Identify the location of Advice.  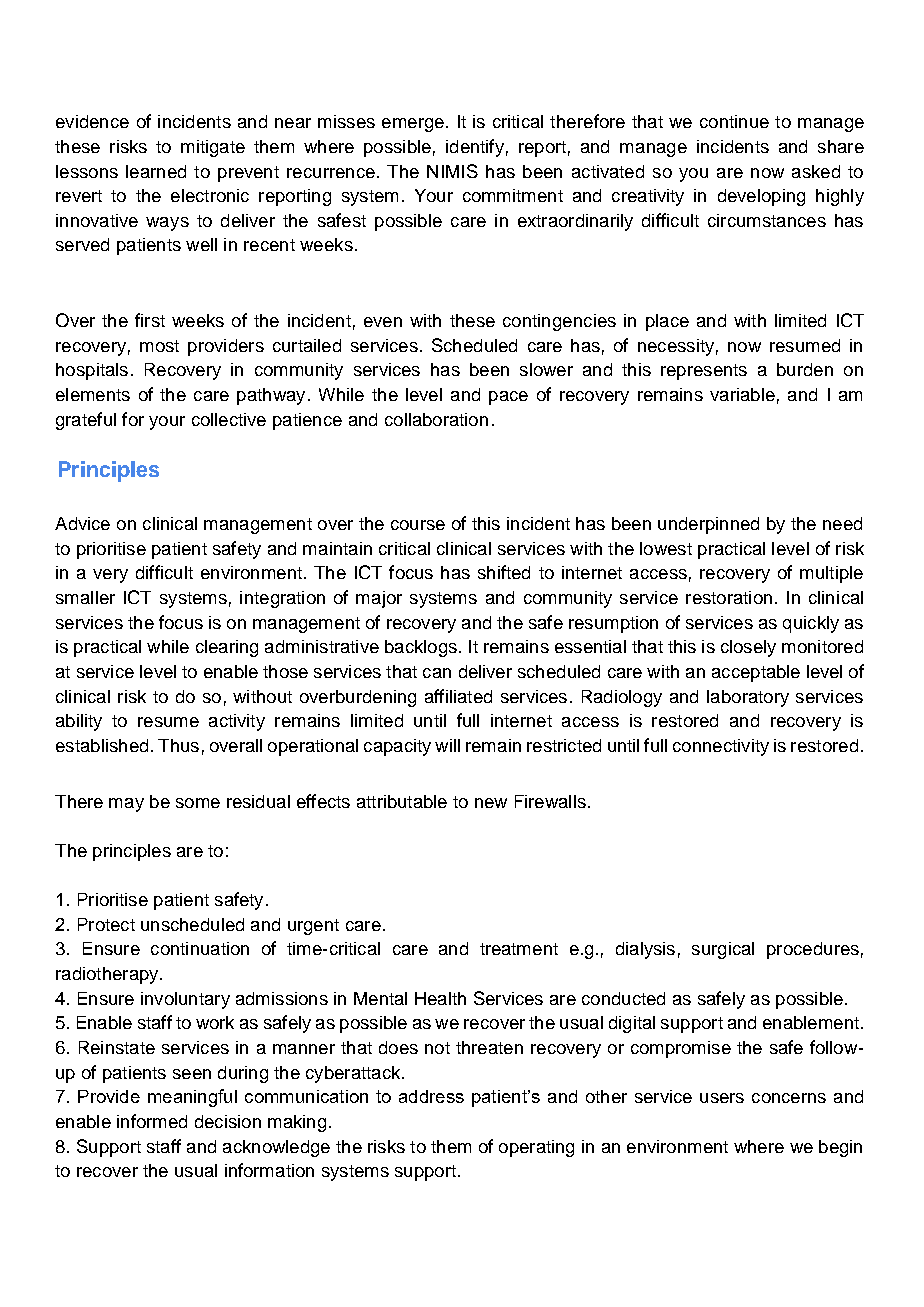
(82, 523).
